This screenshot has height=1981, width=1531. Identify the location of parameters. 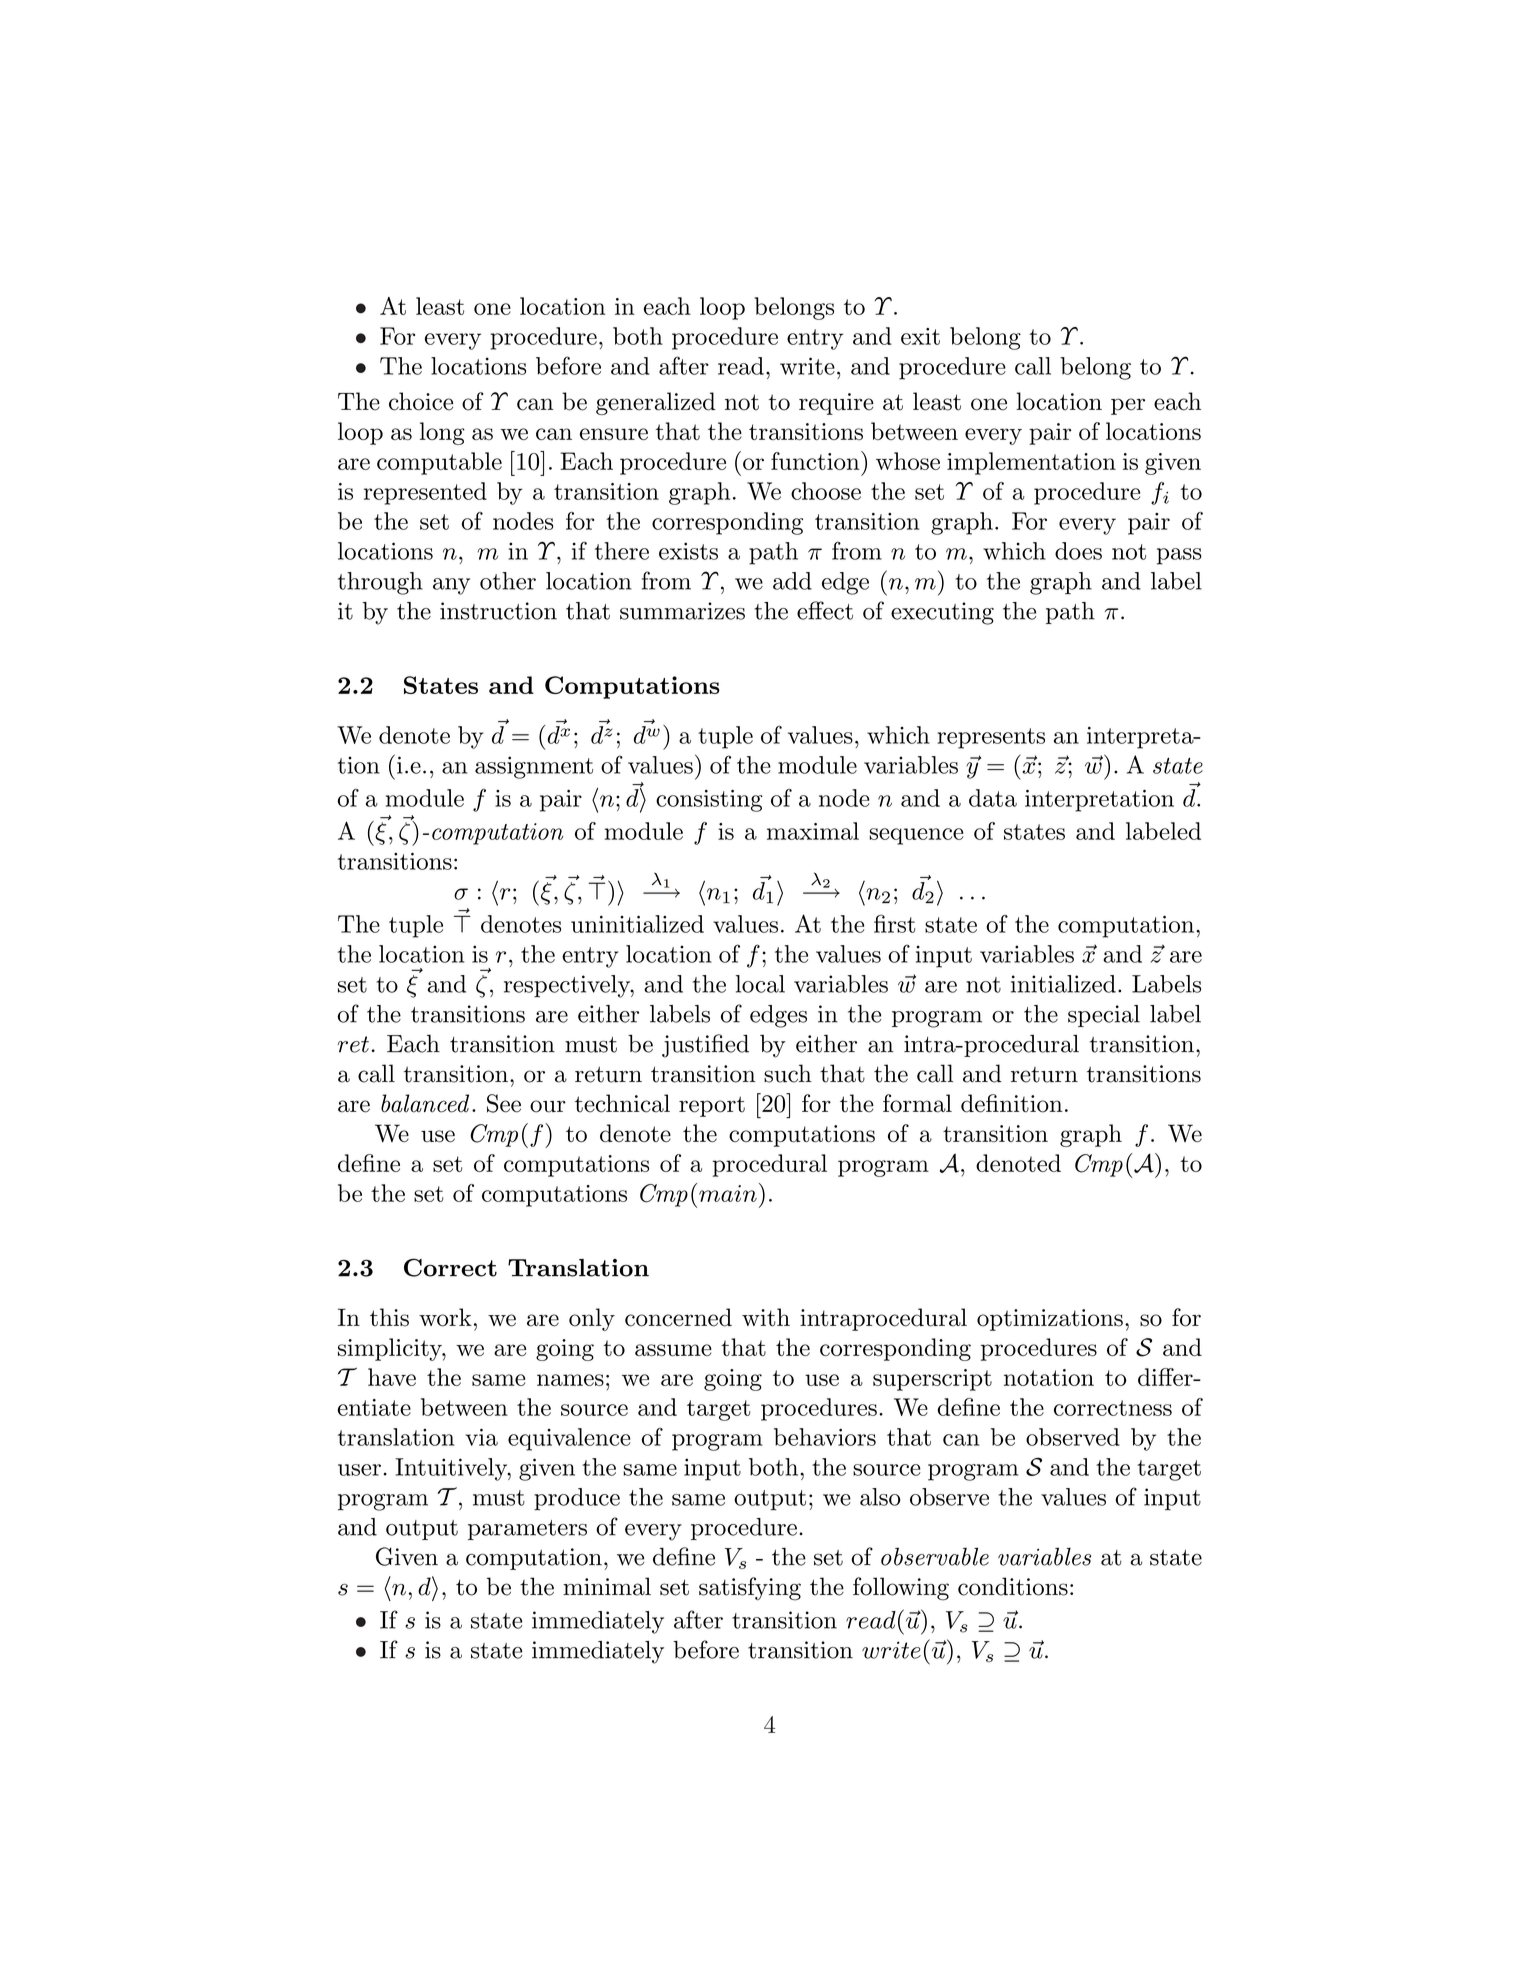
(527, 1530).
